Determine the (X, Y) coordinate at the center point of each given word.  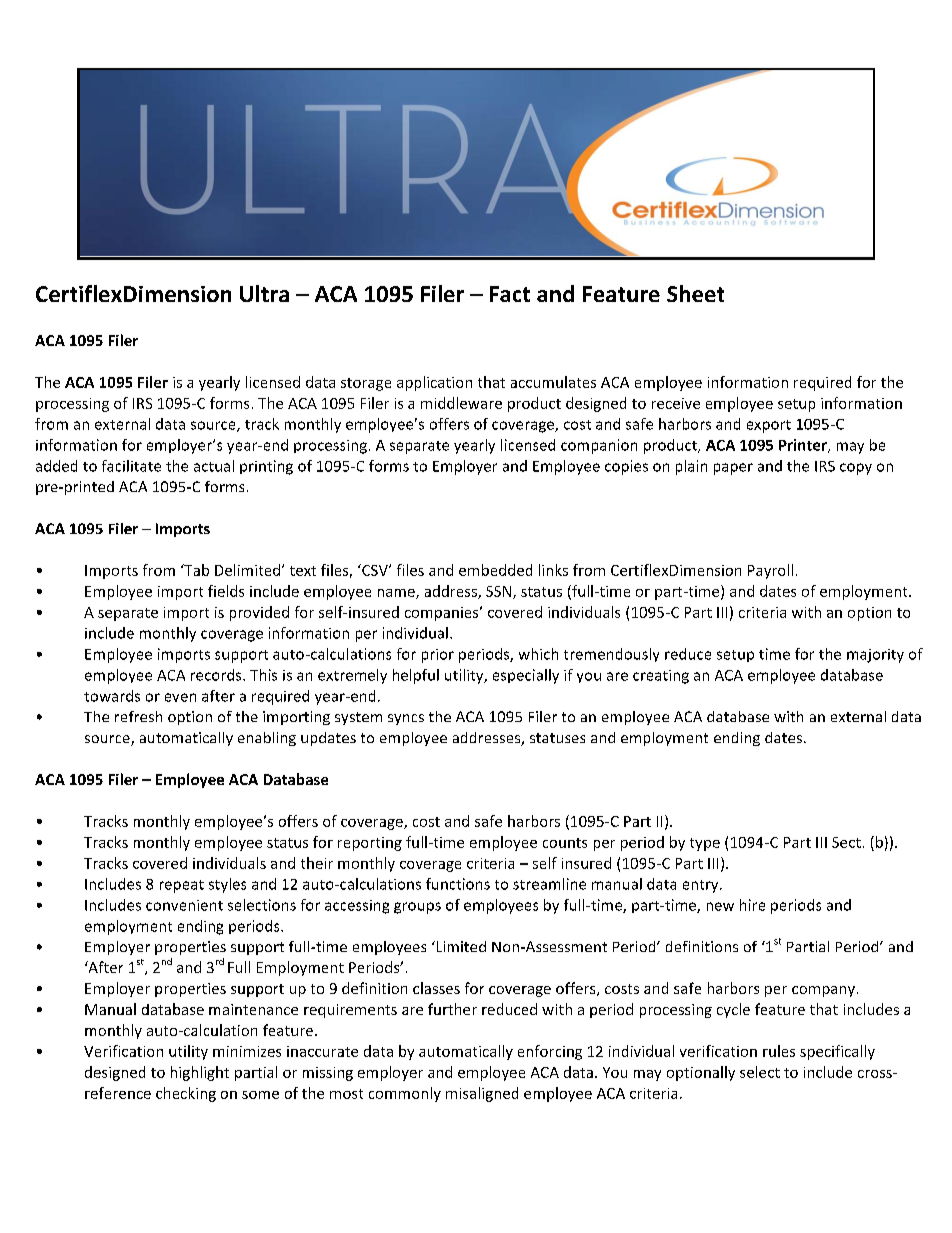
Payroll (770, 571)
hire (752, 905)
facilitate (131, 466)
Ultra (264, 293)
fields (226, 591)
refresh (138, 716)
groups (417, 908)
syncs (406, 719)
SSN (500, 592)
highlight (200, 1073)
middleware (461, 403)
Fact (510, 294)
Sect (846, 842)
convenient (184, 905)
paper (733, 469)
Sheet (695, 293)
